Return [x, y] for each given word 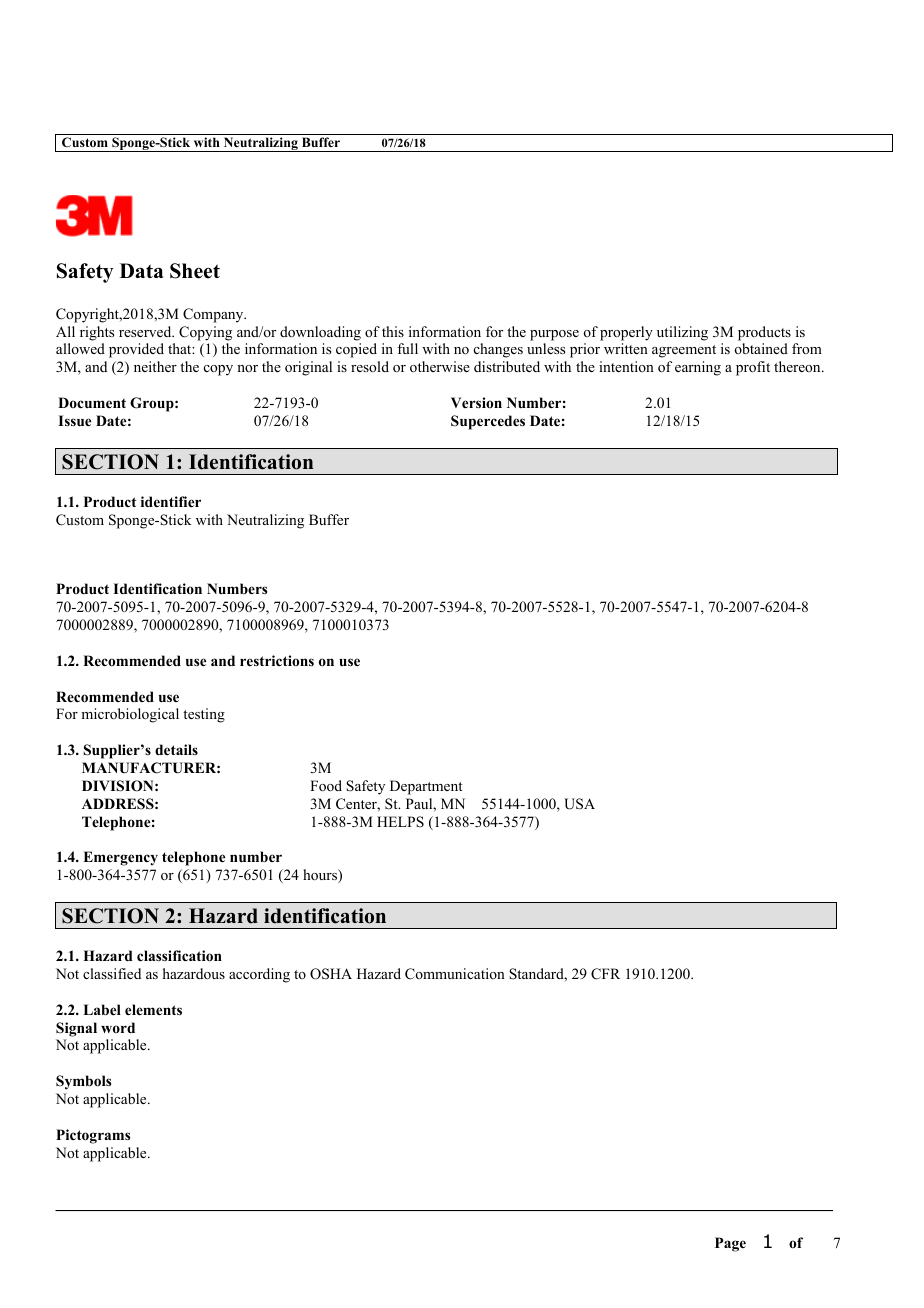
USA [579, 804]
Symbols [83, 1082]
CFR [605, 974]
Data [142, 270]
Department [426, 787]
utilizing [682, 333]
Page [730, 1244]
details [176, 749]
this [393, 331]
